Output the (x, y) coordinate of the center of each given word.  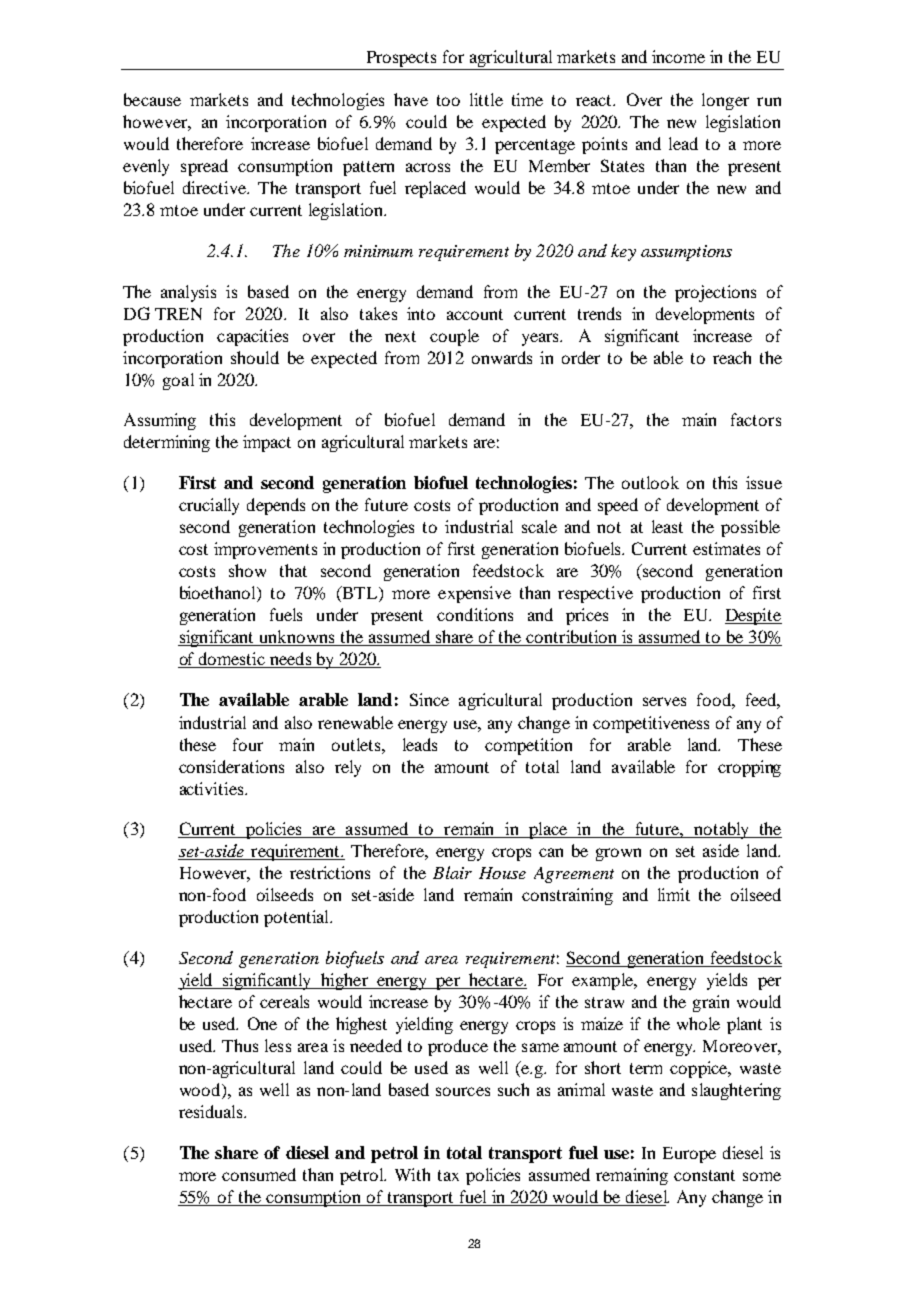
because (152, 99)
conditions (475, 614)
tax (448, 1175)
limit (674, 894)
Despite (753, 616)
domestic (232, 660)
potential (298, 918)
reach (732, 357)
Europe (689, 1155)
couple (454, 337)
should (255, 357)
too (448, 100)
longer (725, 101)
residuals (212, 1111)
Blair (452, 872)
